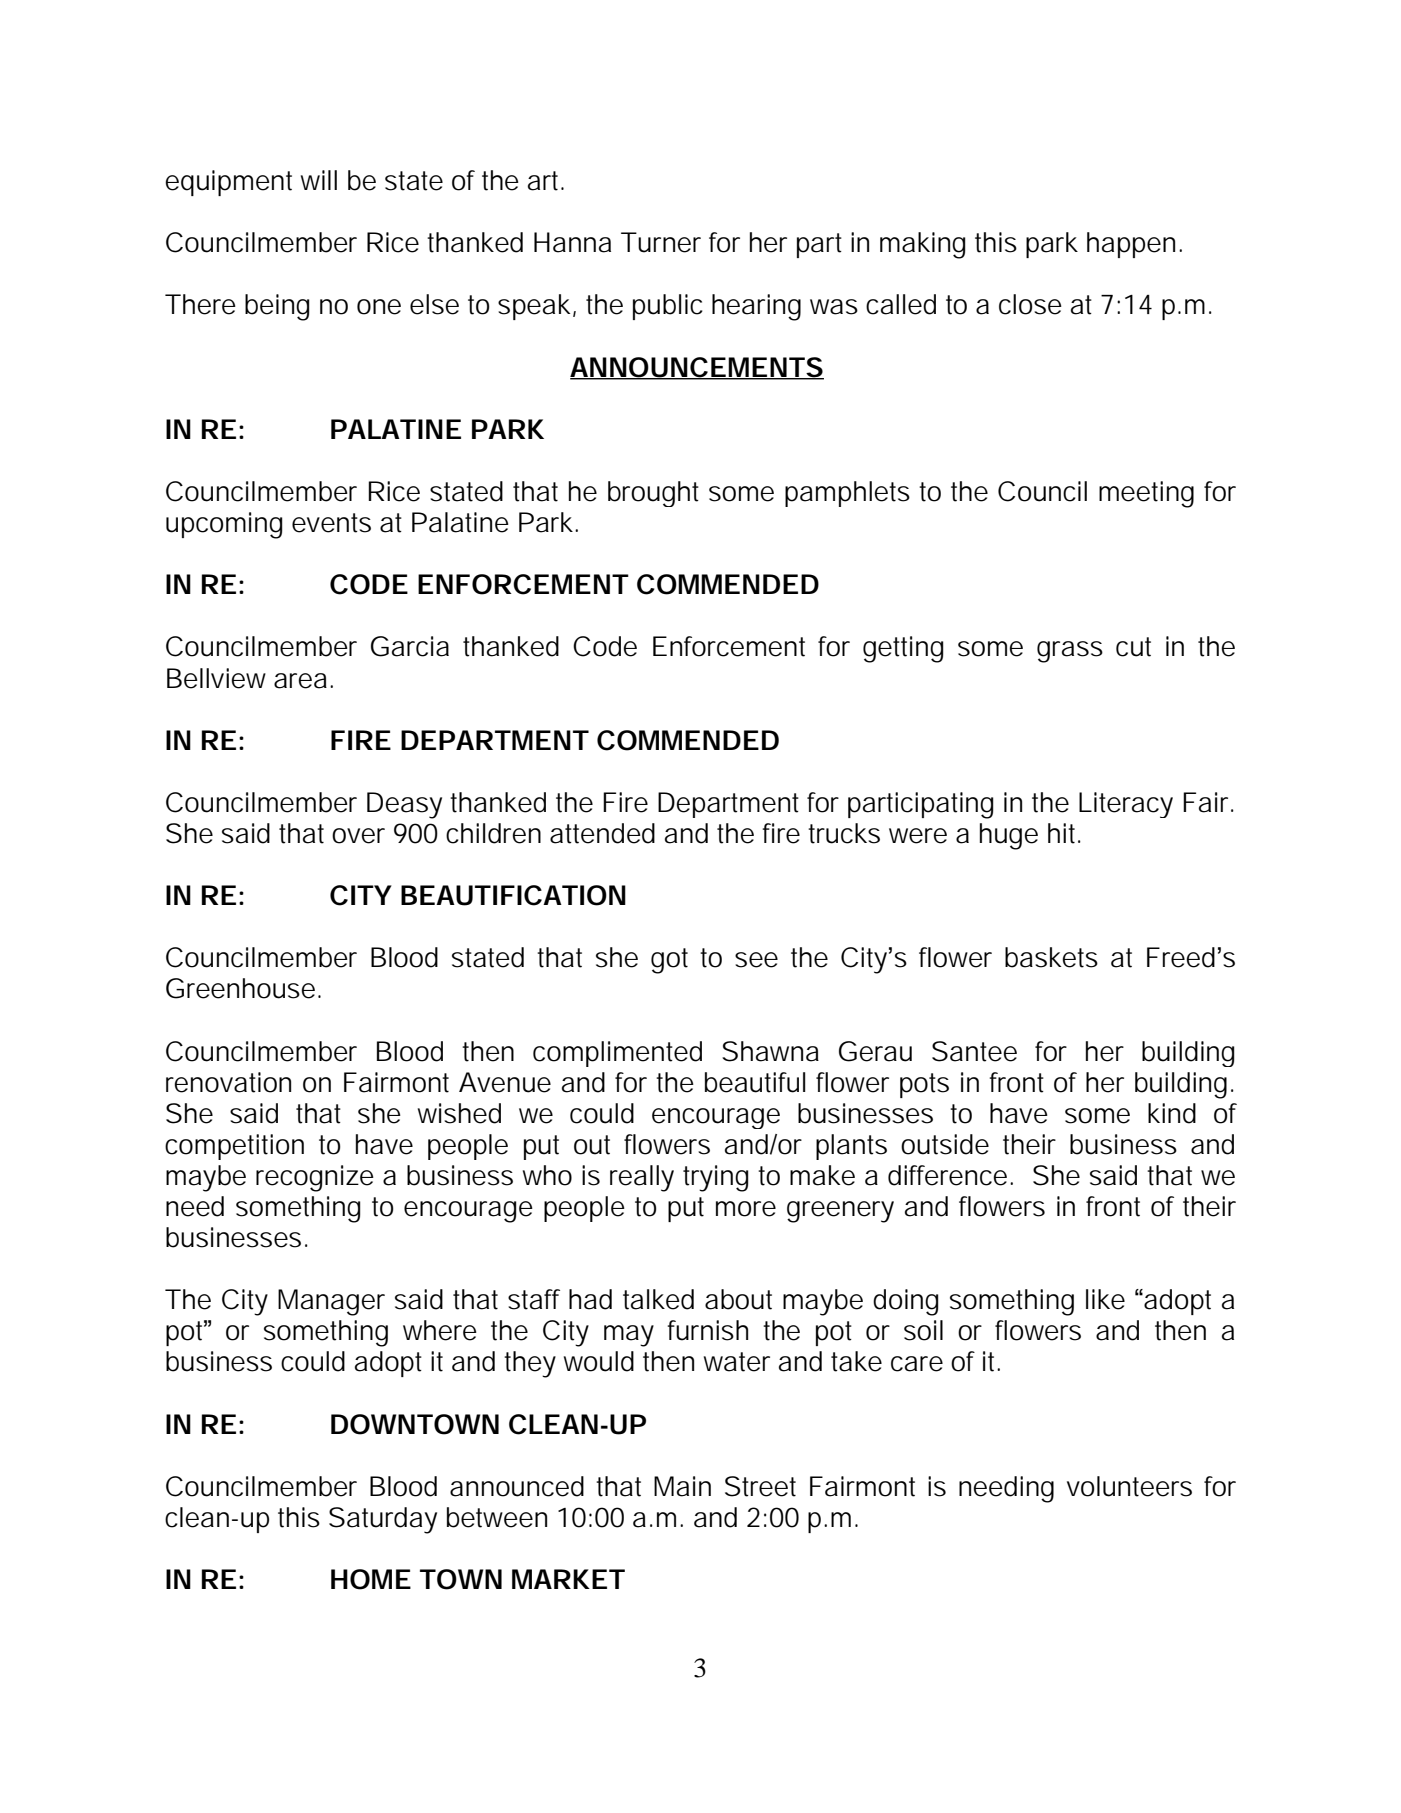  Describe the element at coordinates (1064, 833) in the document. I see `hit` at that location.
